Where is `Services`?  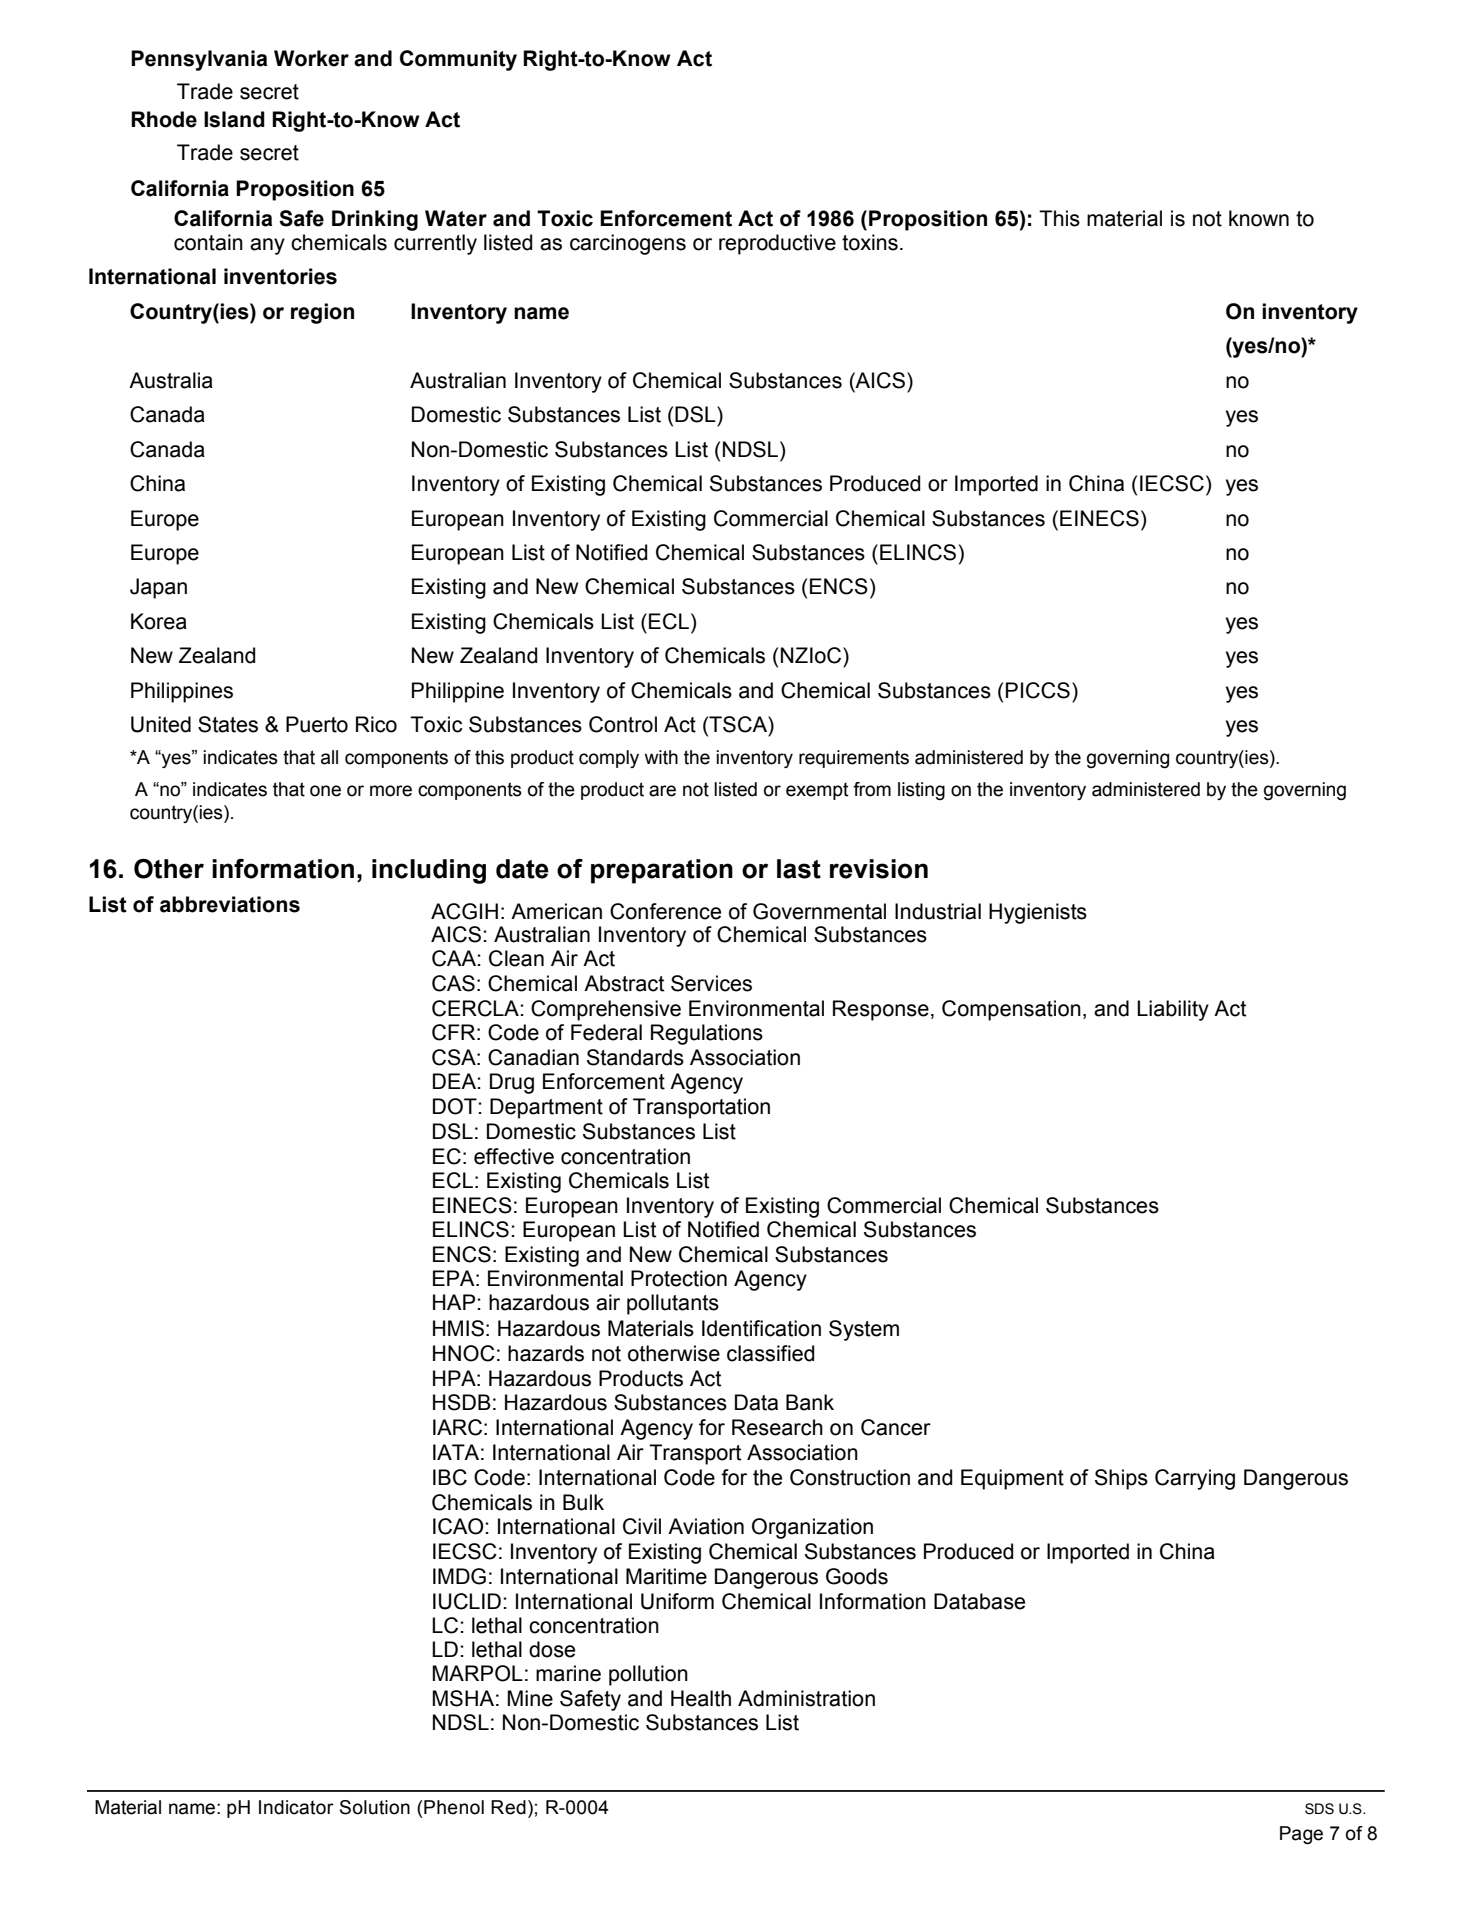 Services is located at coordinates (711, 983).
